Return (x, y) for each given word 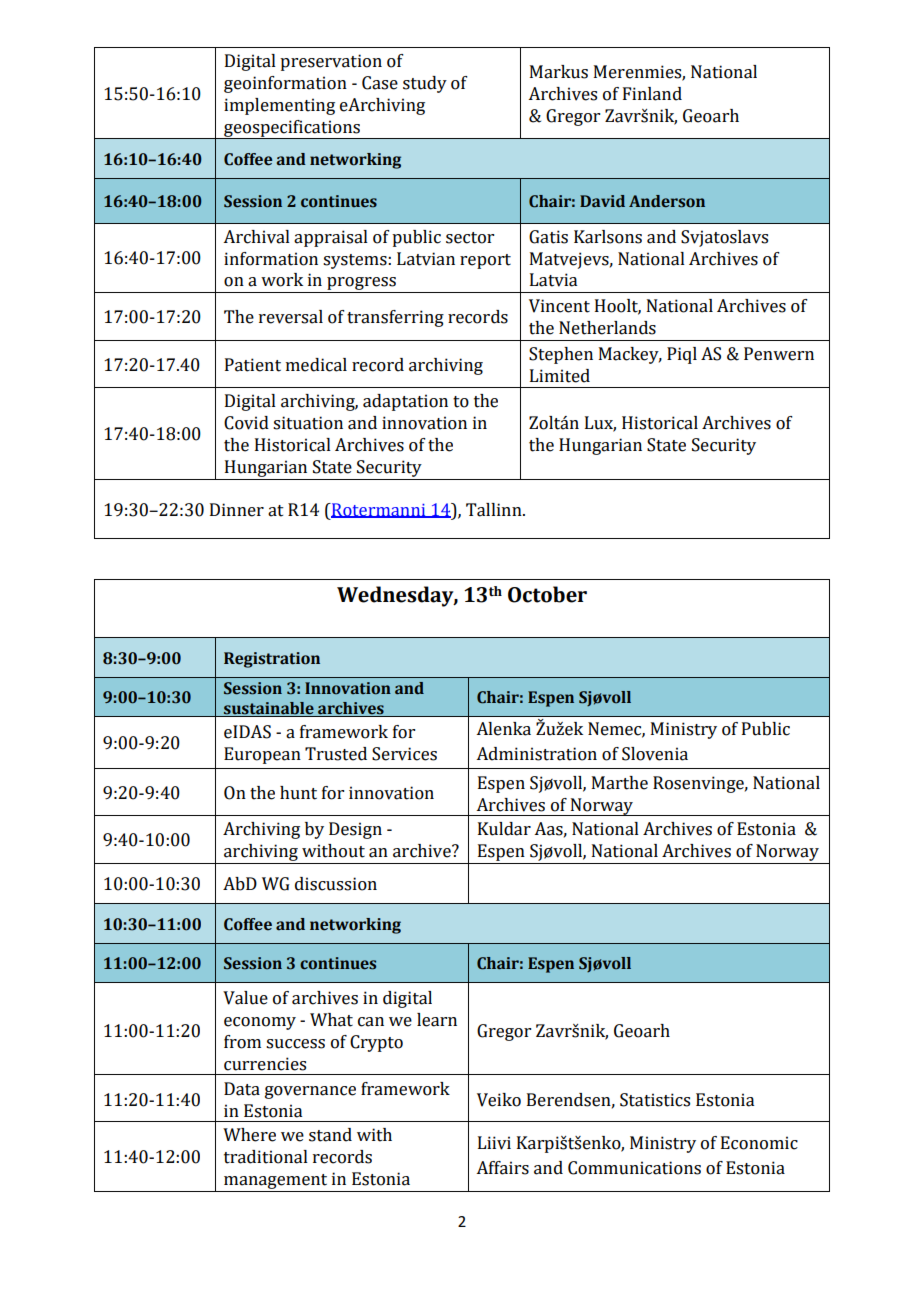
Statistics (655, 1100)
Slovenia (655, 754)
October (547, 594)
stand (330, 1135)
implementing (279, 106)
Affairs (502, 1168)
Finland (652, 94)
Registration (272, 660)
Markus (559, 72)
